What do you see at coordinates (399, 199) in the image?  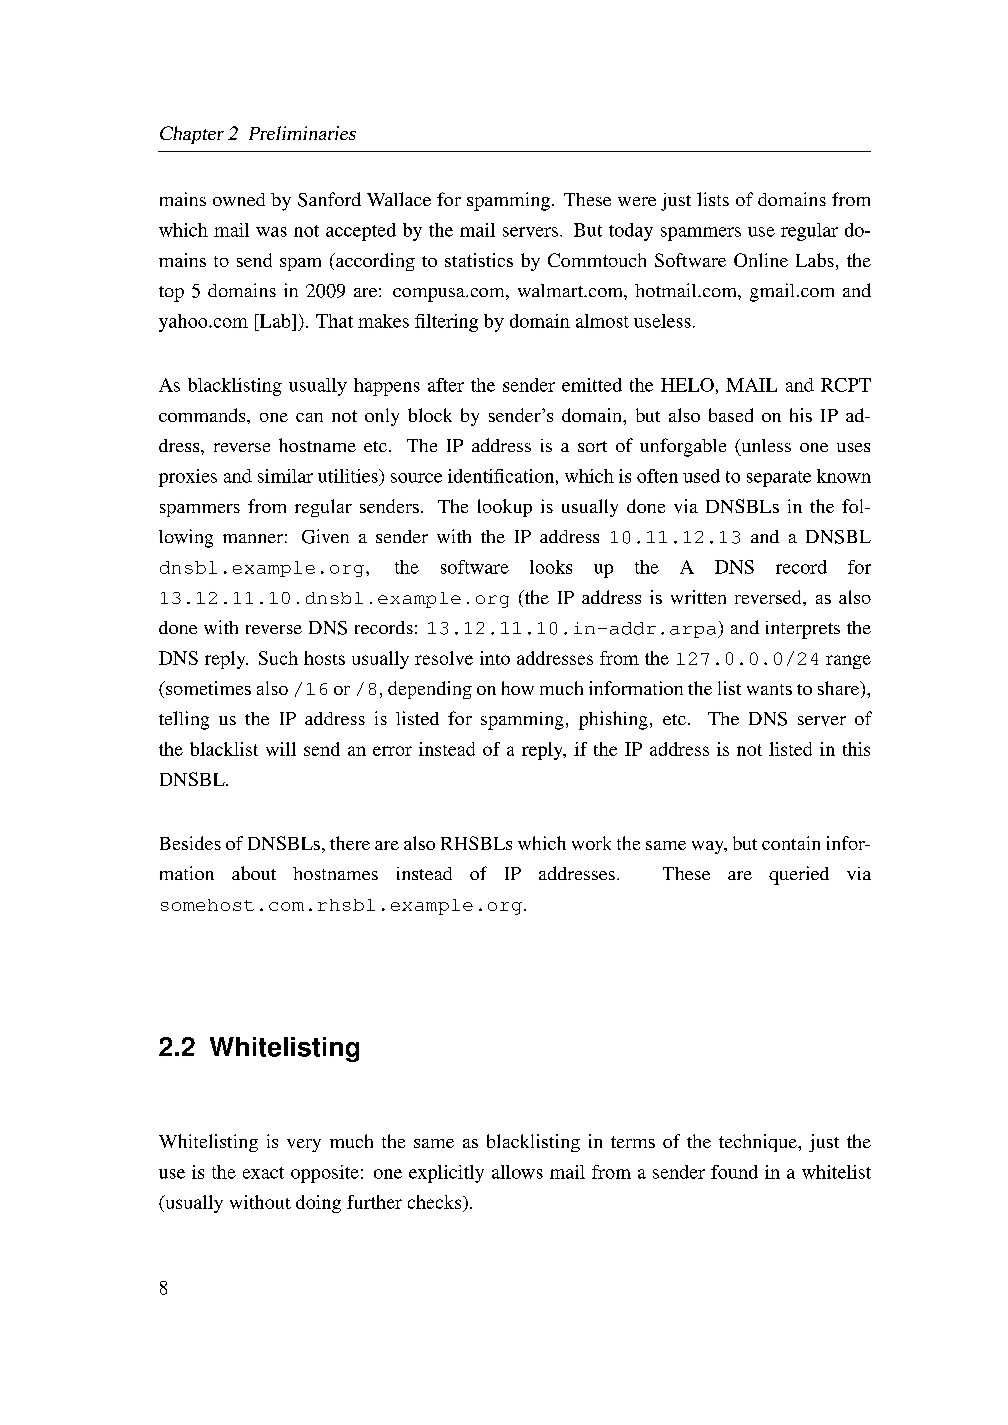 I see `Wallace` at bounding box center [399, 199].
